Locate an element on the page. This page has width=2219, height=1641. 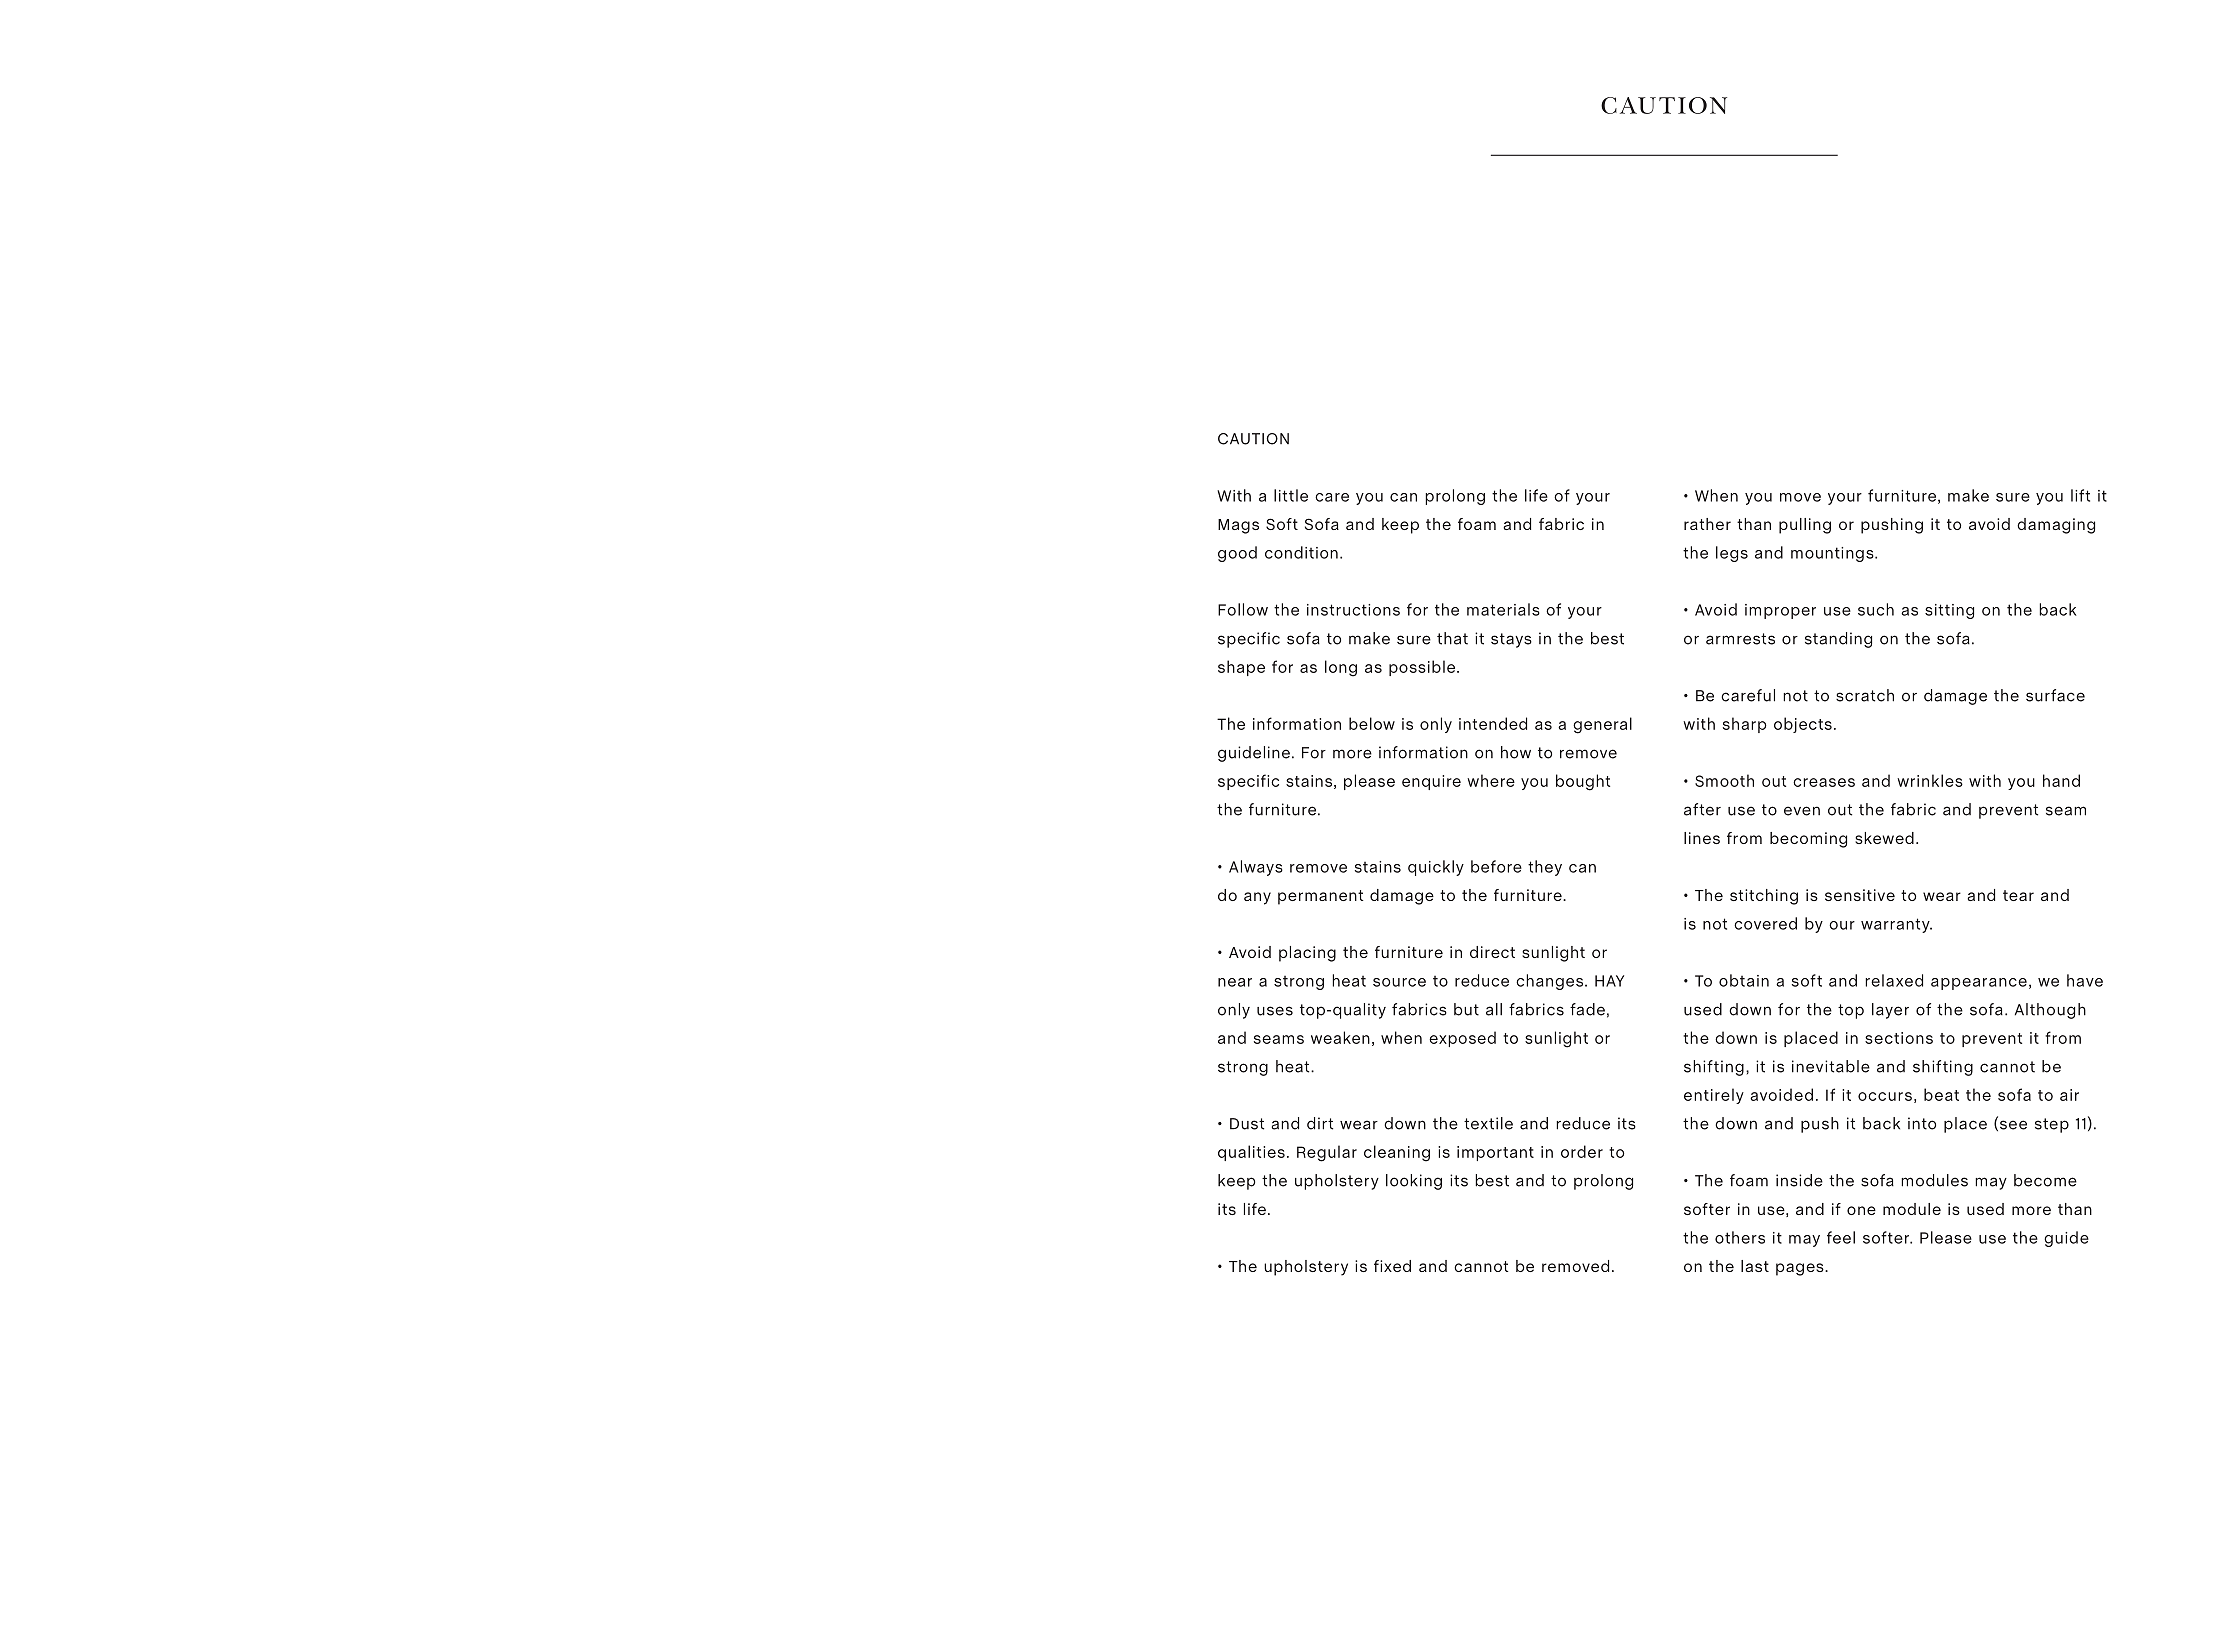
permanent is located at coordinates (1320, 897).
